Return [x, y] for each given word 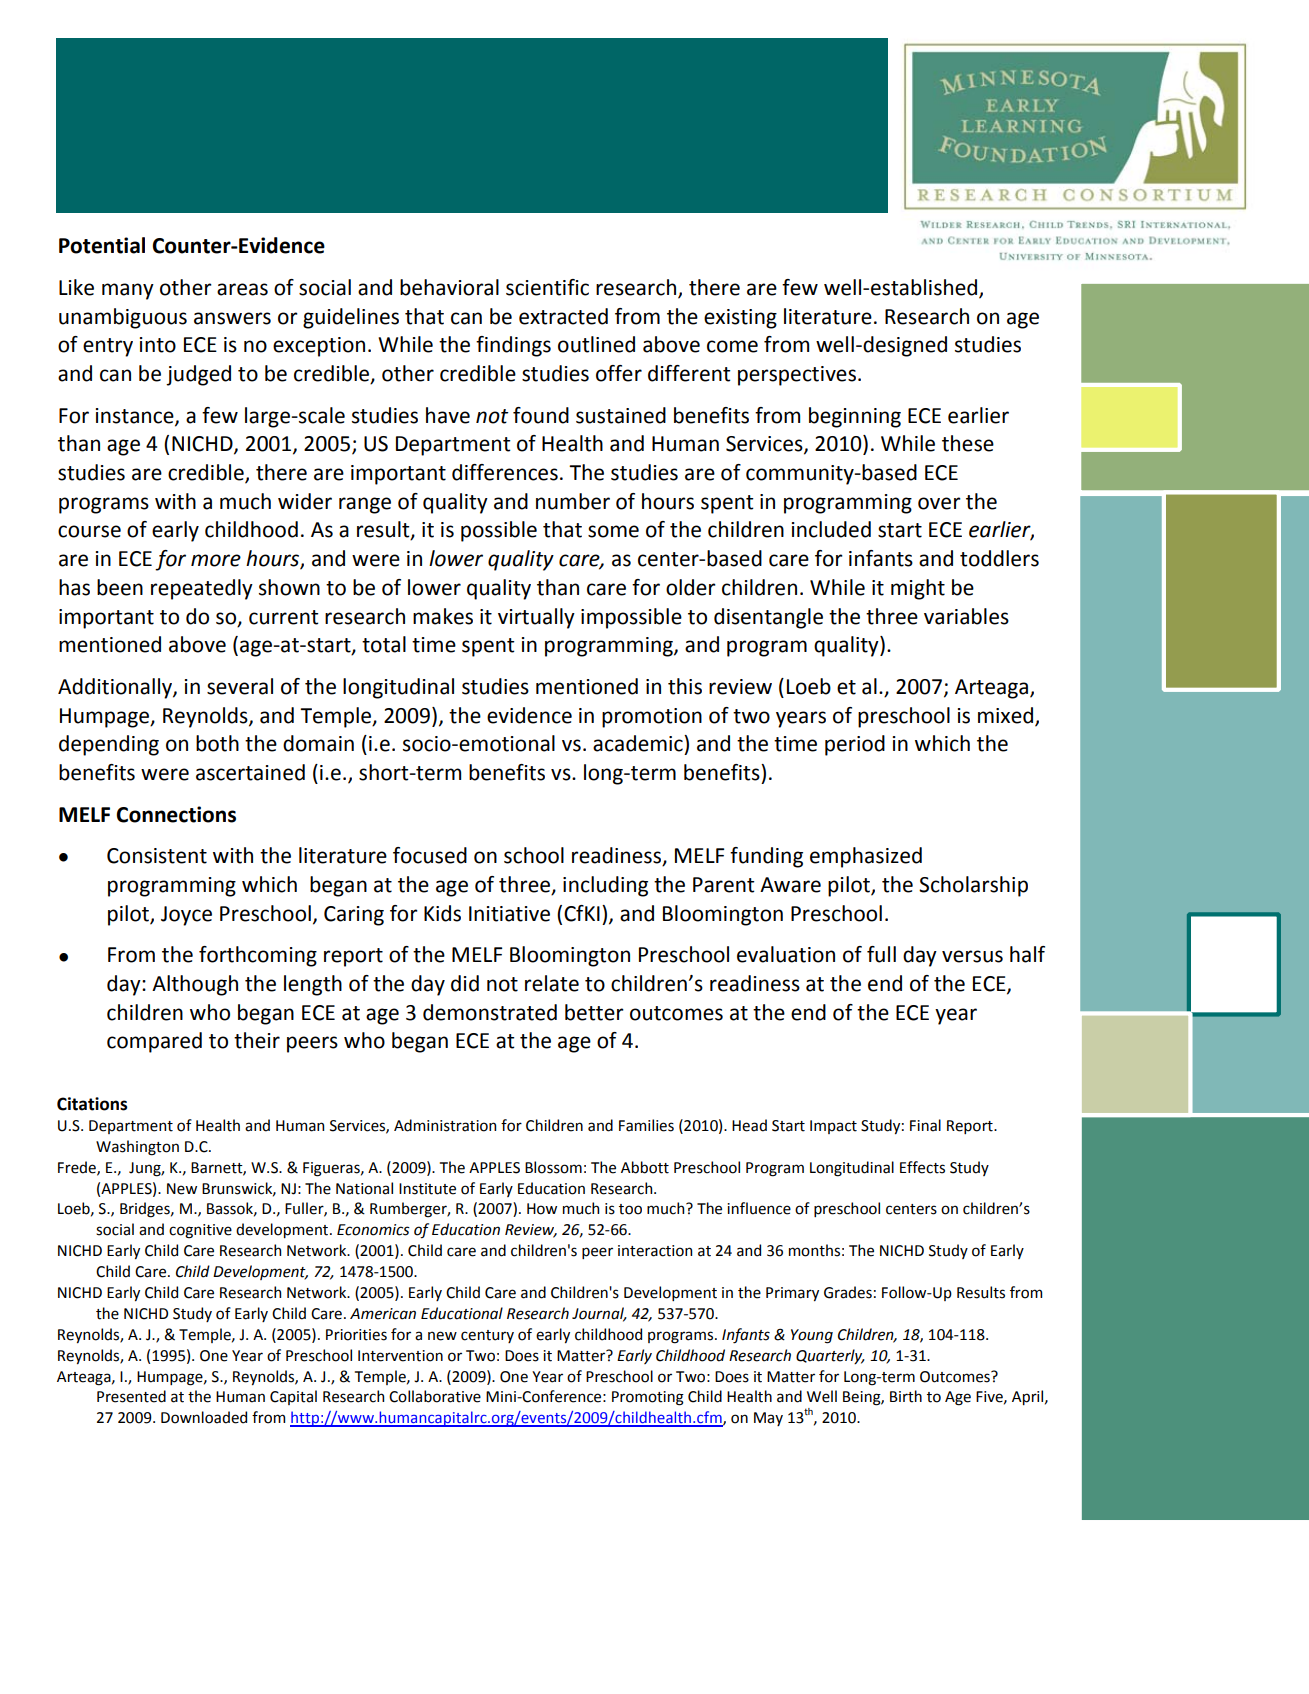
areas [242, 289]
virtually [536, 618]
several [240, 686]
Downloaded [204, 1417]
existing [740, 319]
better [594, 1012]
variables [966, 616]
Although [195, 985]
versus [972, 956]
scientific [547, 287]
